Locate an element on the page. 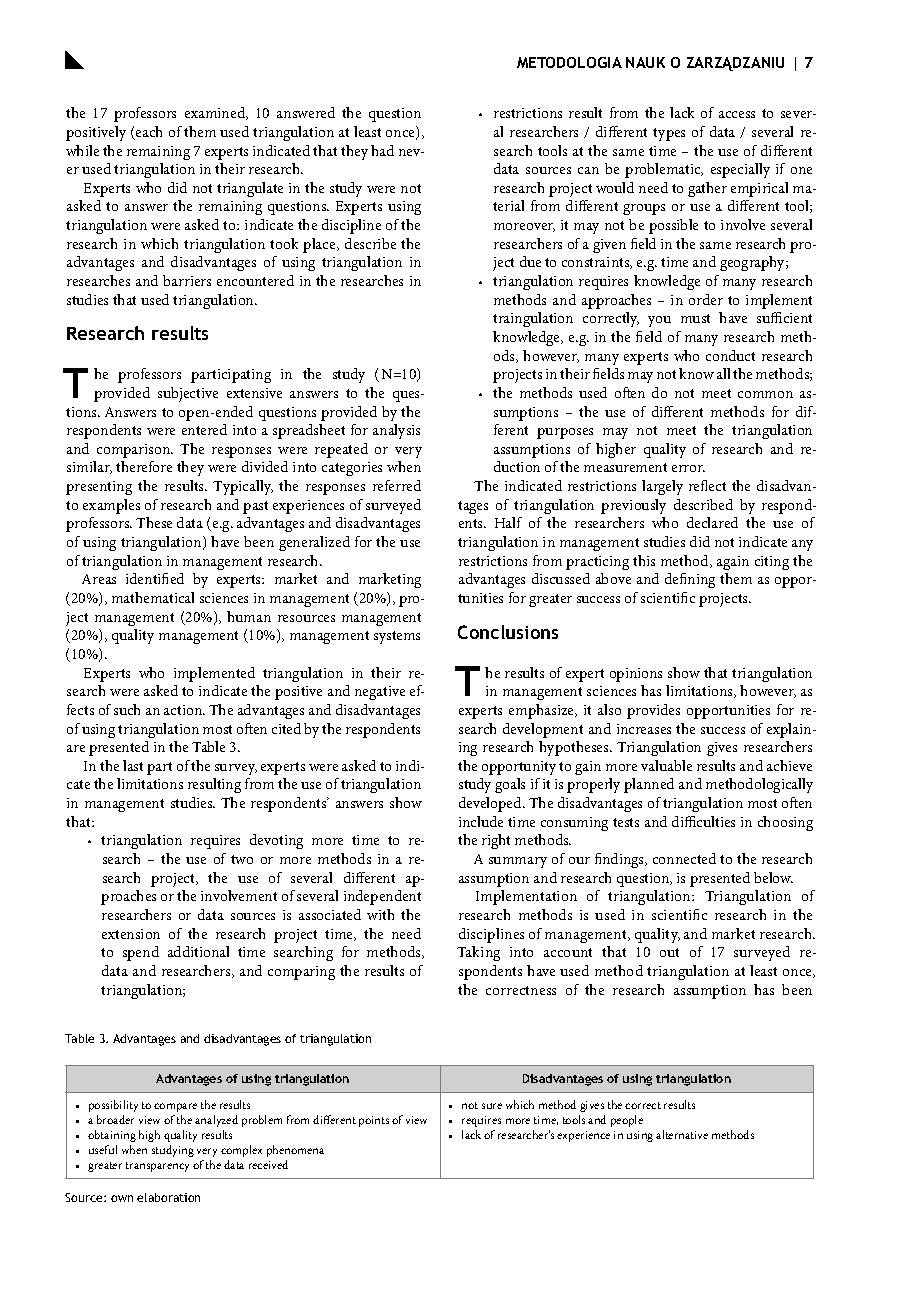 This image has height=1308, width=924. transparency is located at coordinates (157, 1167).
